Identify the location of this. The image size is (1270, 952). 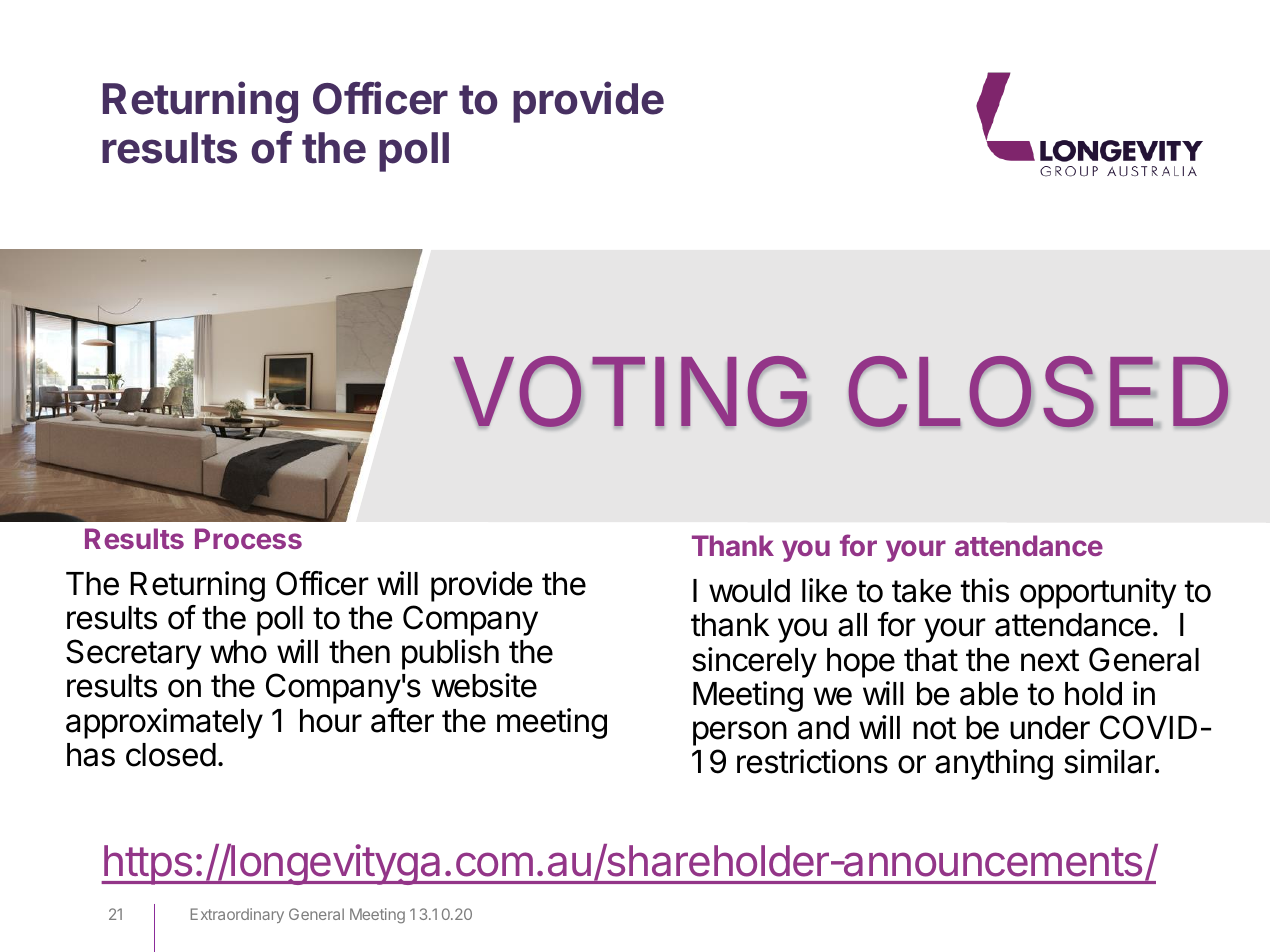
(985, 590).
